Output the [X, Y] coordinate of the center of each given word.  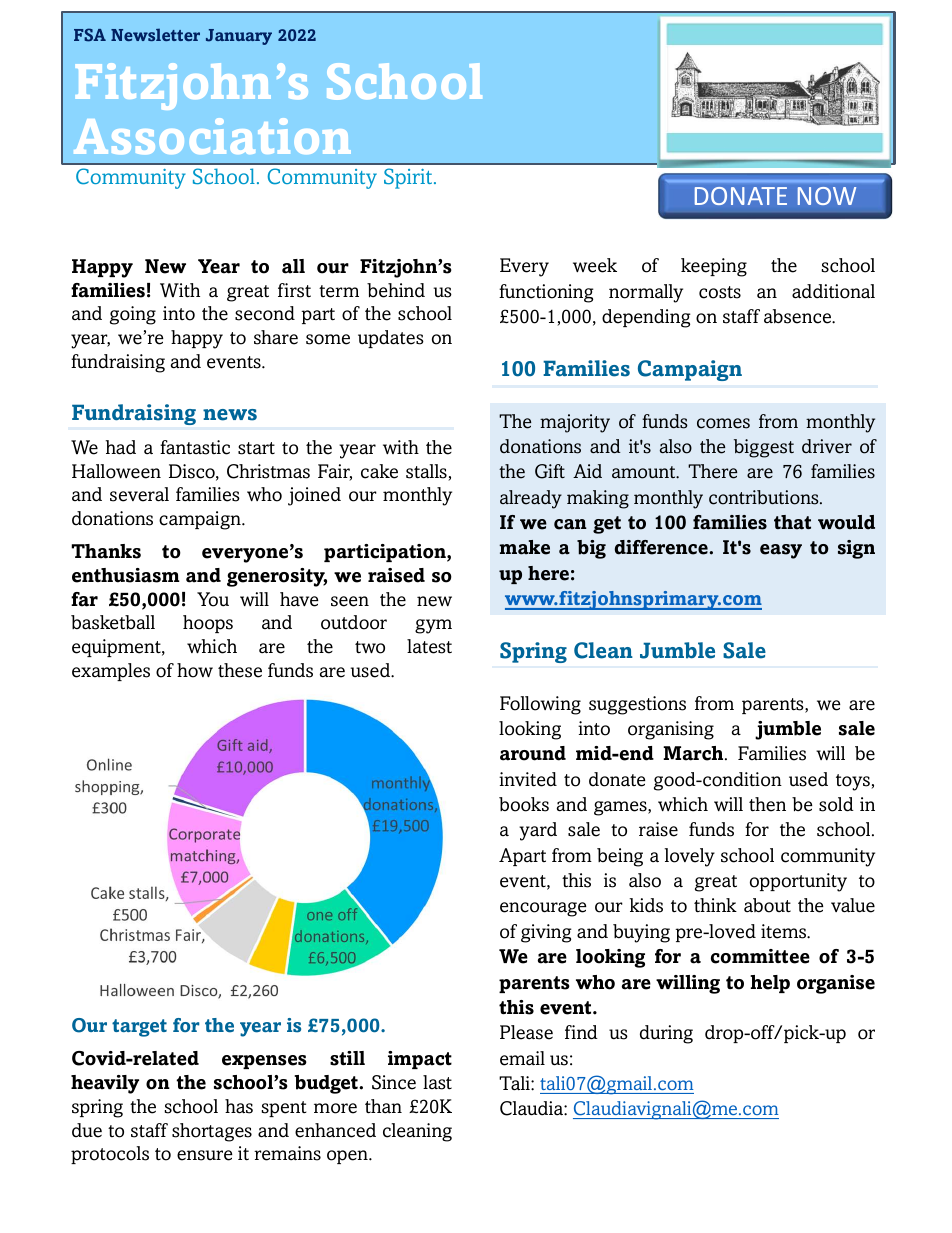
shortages [212, 1132]
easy [781, 551]
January [239, 37]
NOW [827, 196]
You [213, 599]
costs [720, 292]
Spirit [409, 178]
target [139, 1028]
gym [433, 626]
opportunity [798, 882]
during [666, 1034]
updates [391, 339]
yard [538, 831]
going [133, 315]
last [437, 1082]
